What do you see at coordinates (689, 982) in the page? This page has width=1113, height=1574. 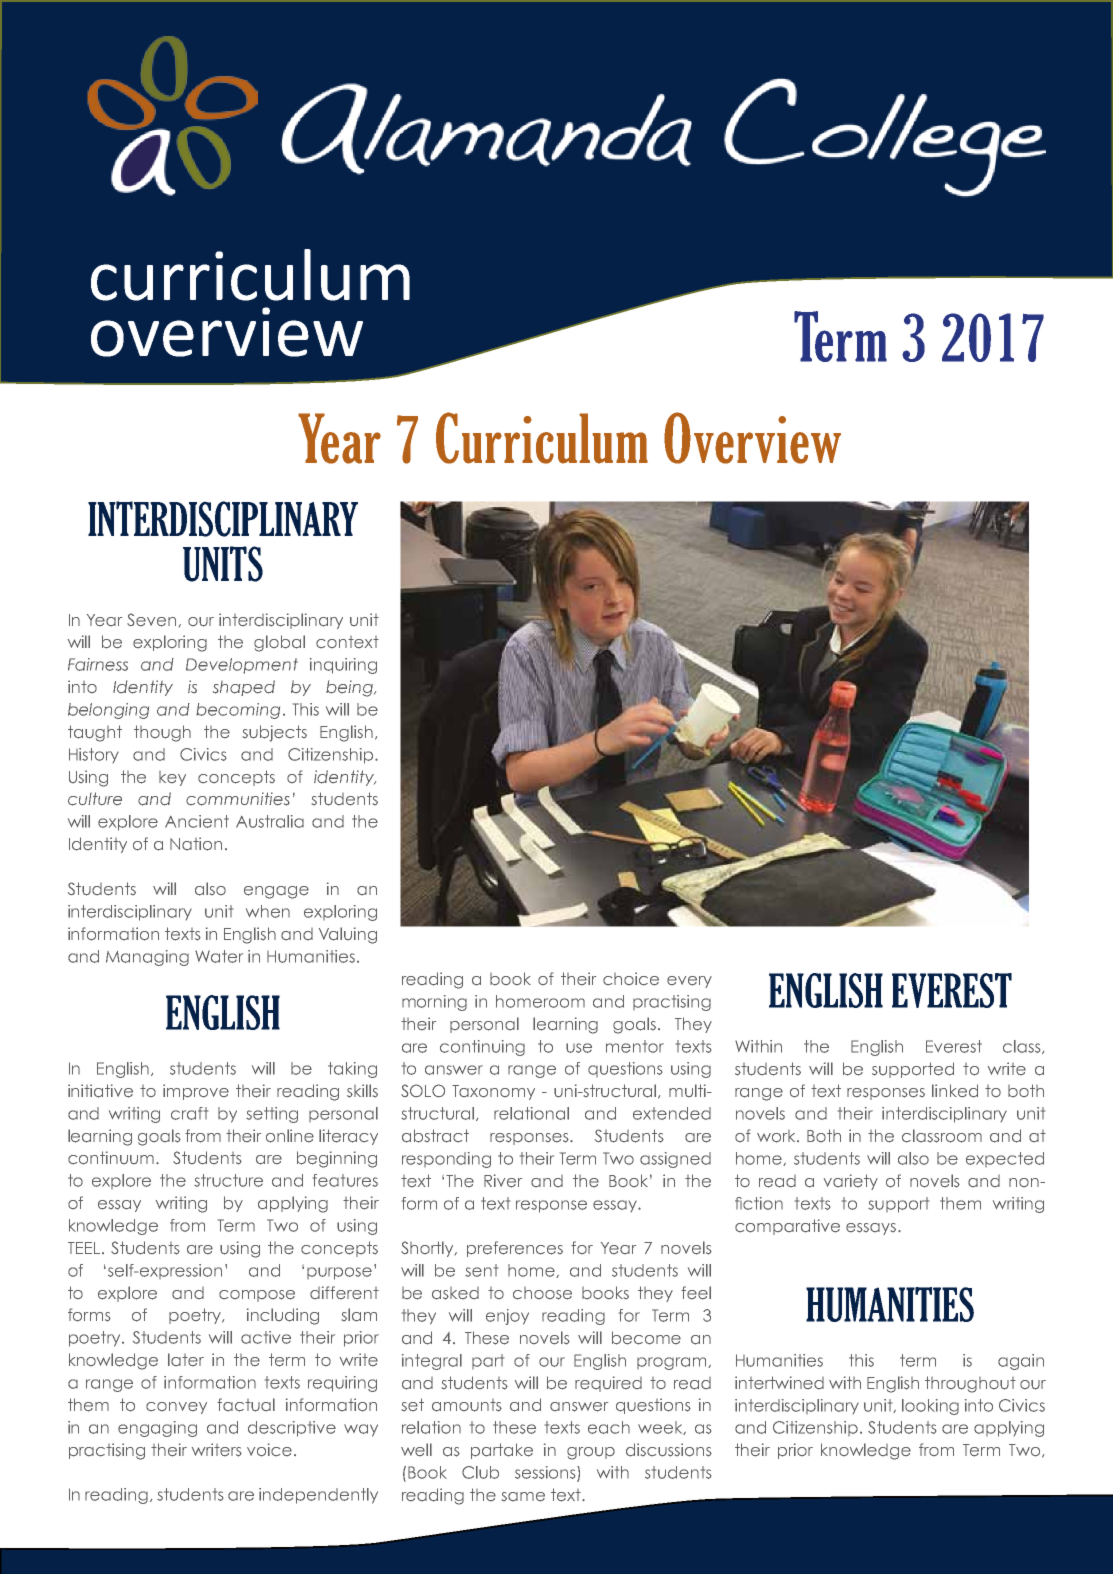 I see `every` at bounding box center [689, 982].
